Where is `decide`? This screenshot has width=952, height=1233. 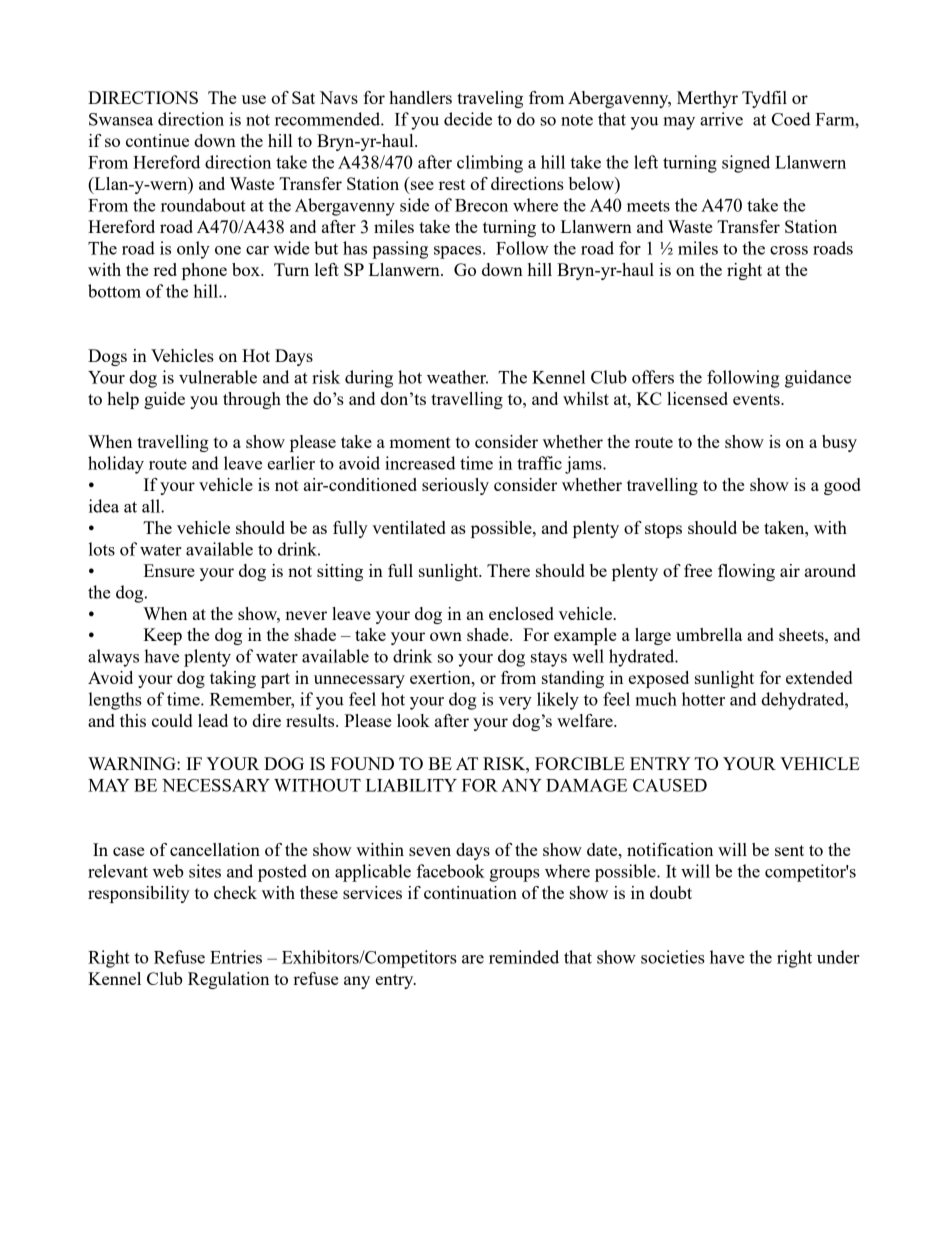
decide is located at coordinates (468, 119).
